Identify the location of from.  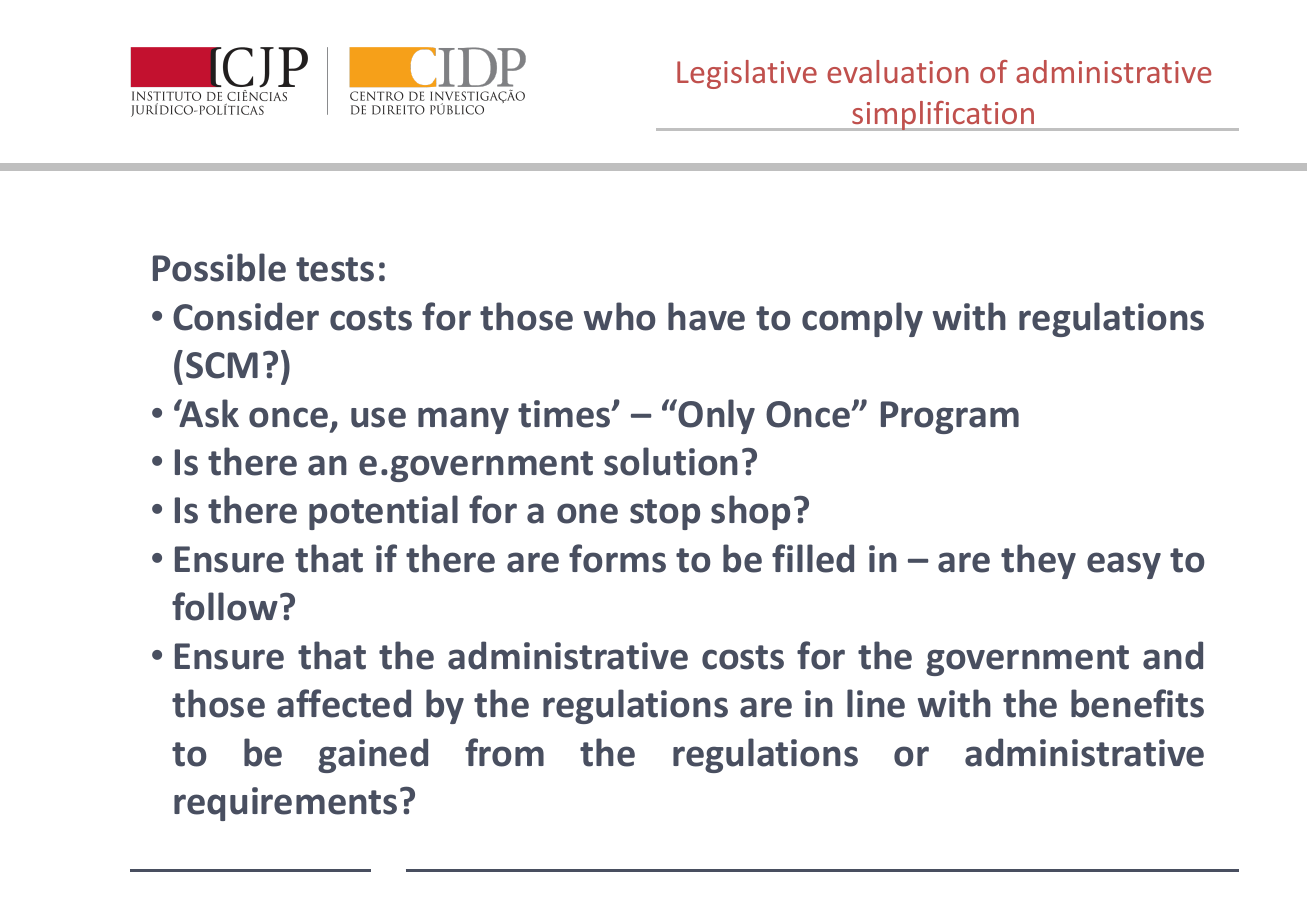
(504, 752).
